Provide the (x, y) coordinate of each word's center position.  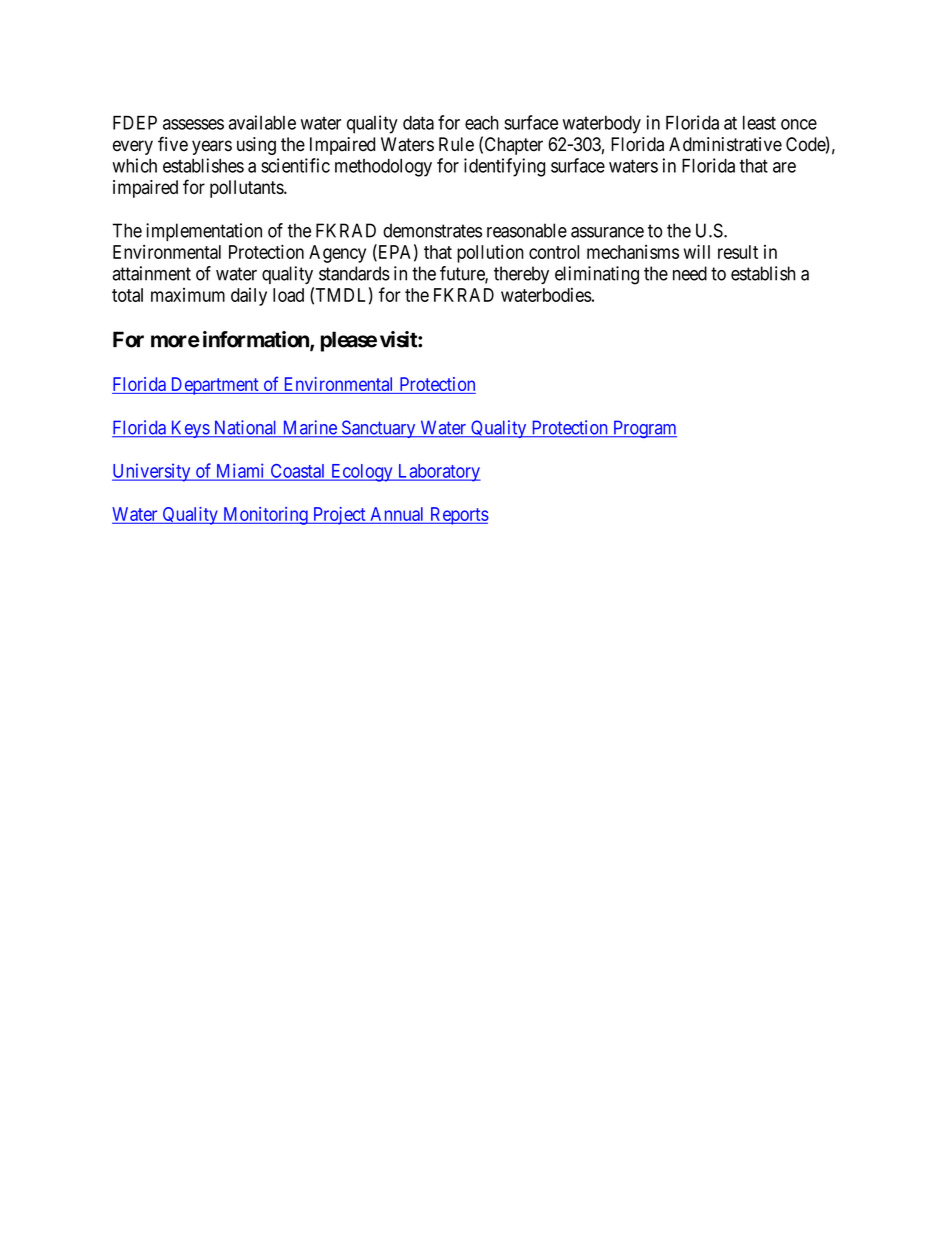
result (738, 252)
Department (214, 386)
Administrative (725, 144)
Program (644, 429)
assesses (193, 124)
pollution (490, 253)
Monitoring (265, 516)
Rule (456, 144)
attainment (151, 273)
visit (399, 339)
